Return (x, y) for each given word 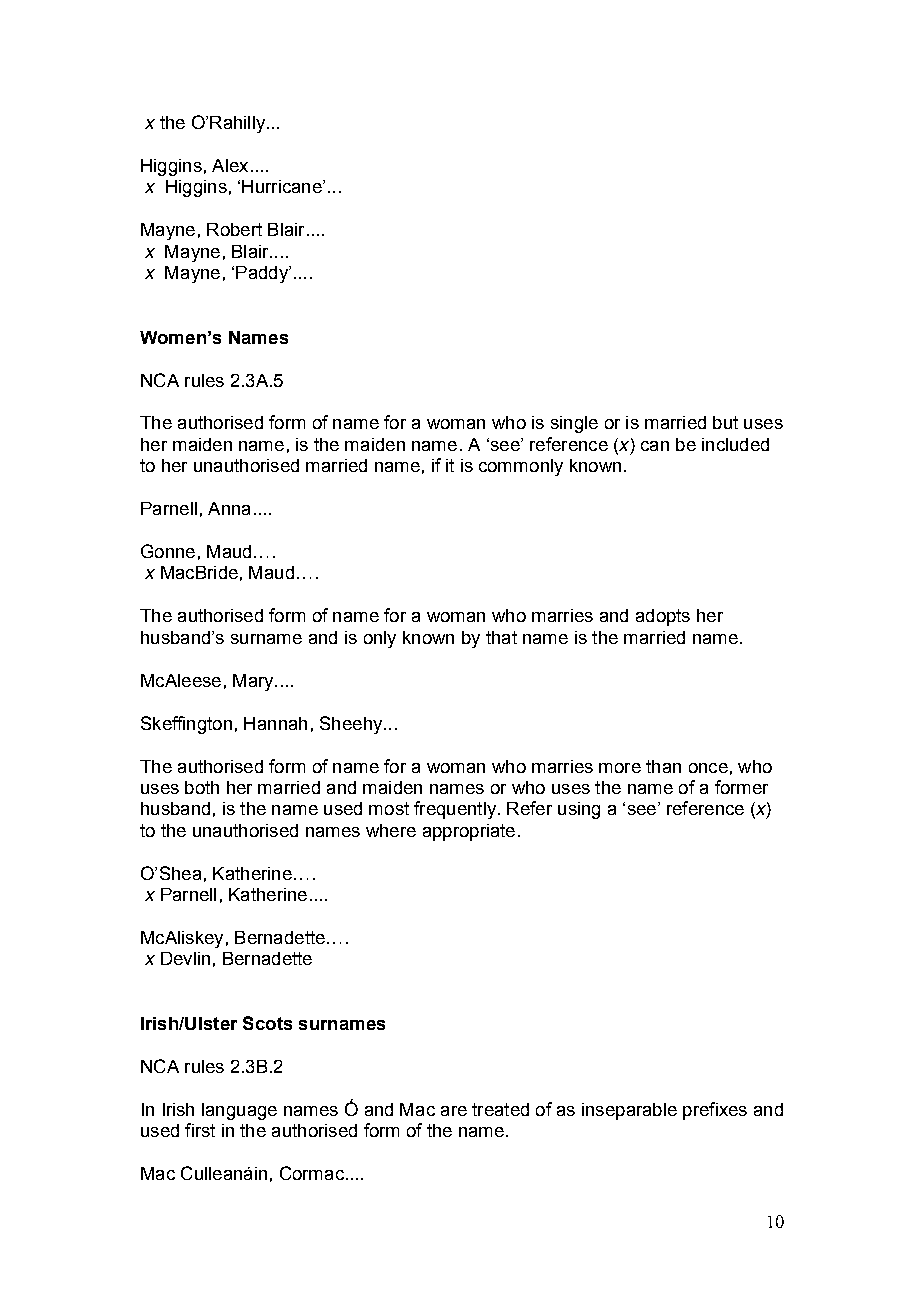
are (454, 1111)
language (239, 1111)
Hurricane (283, 186)
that (501, 637)
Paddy (263, 274)
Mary (254, 682)
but (725, 422)
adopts (663, 617)
